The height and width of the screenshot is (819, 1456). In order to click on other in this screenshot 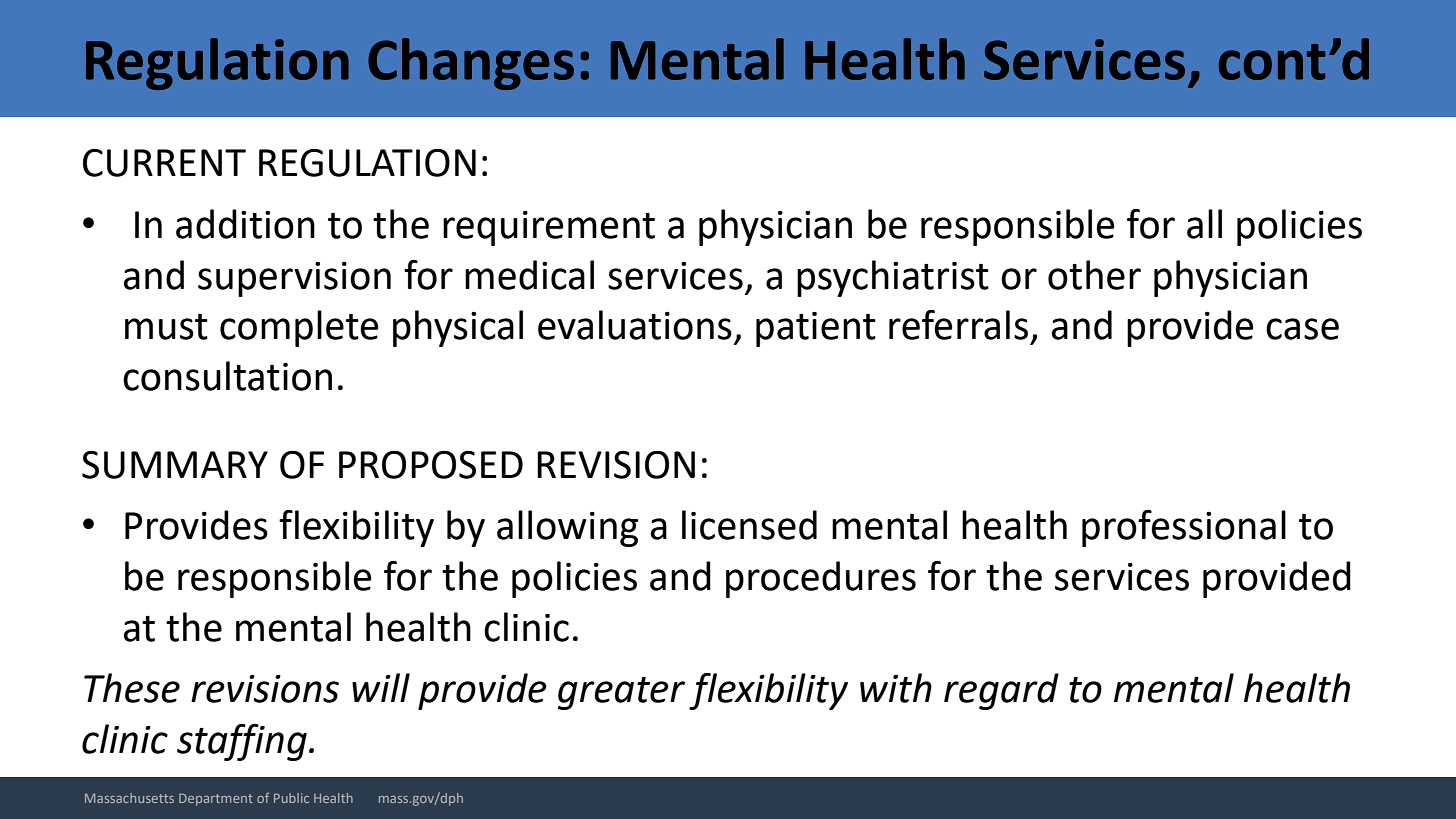, I will do `click(1094, 275)`.
